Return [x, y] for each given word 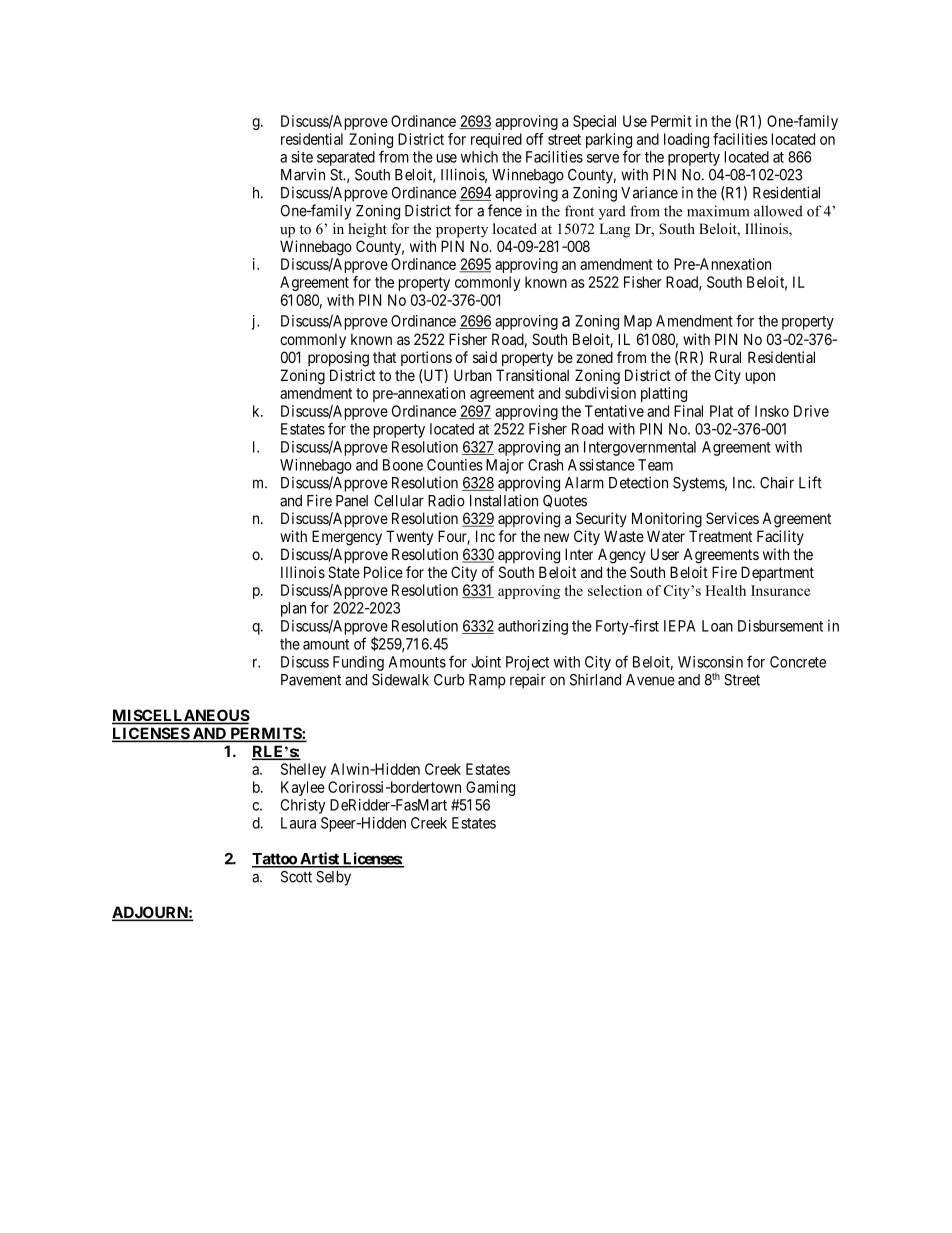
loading [686, 140]
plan [293, 609]
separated [346, 158]
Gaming [490, 788]
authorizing [533, 627]
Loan [717, 626]
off [535, 139]
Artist [319, 859]
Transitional [532, 375]
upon [760, 378]
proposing [338, 359]
